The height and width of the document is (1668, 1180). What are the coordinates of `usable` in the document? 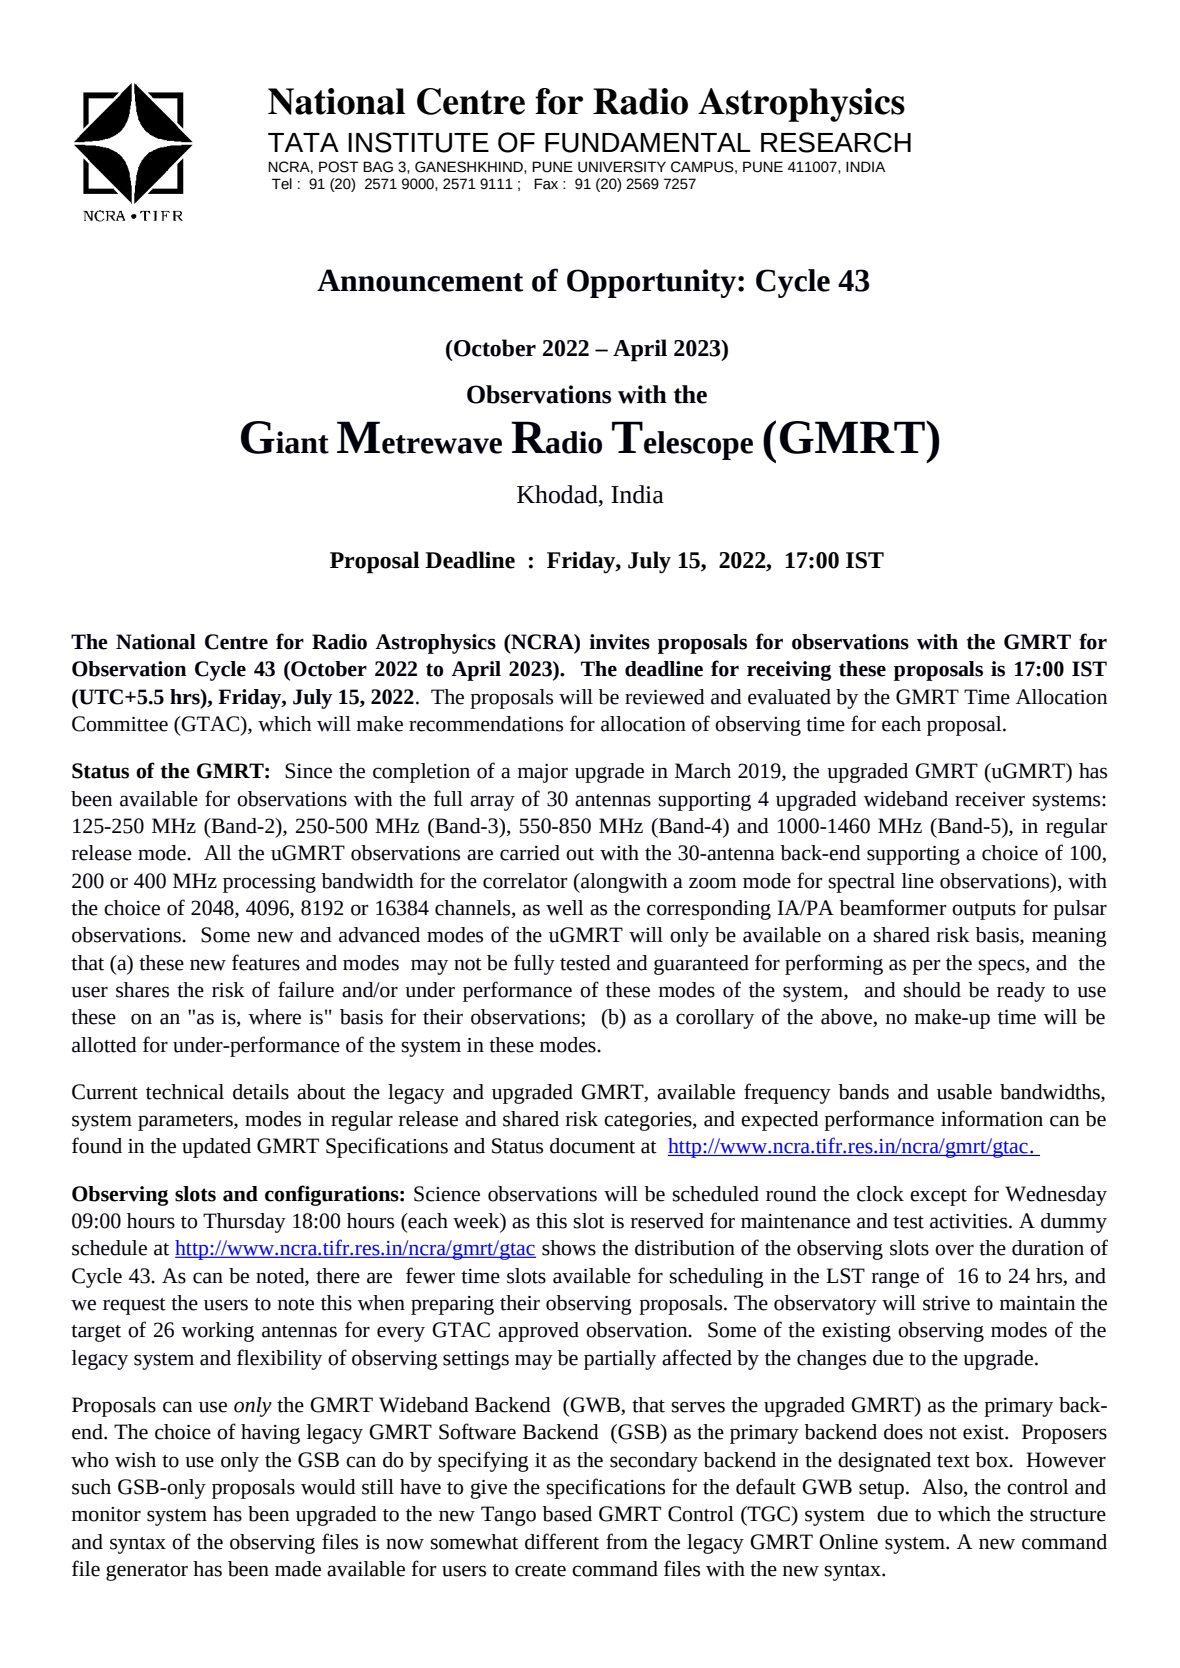 It's located at (964, 1092).
